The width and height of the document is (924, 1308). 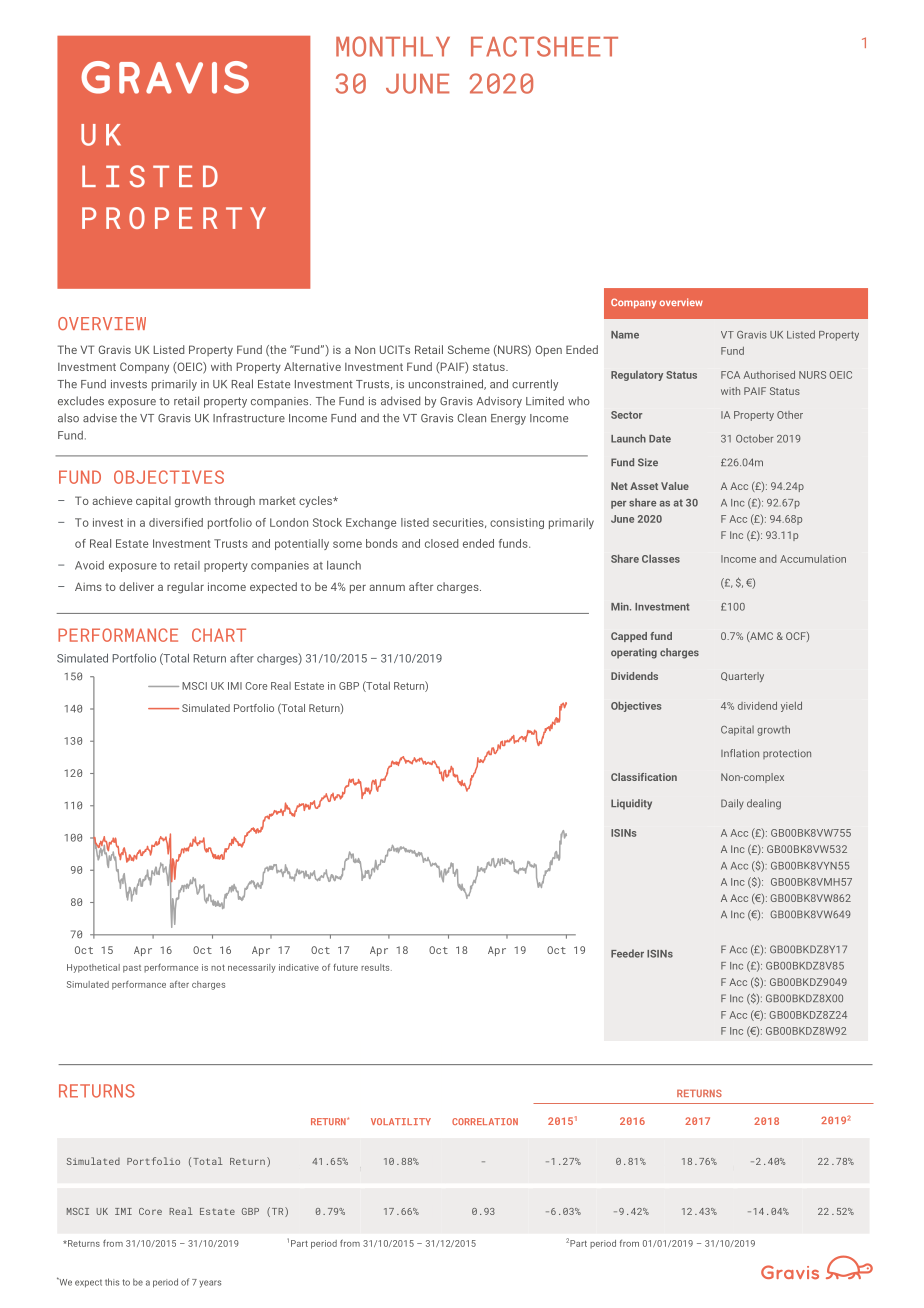 I want to click on MONTHLY, so click(x=393, y=46).
